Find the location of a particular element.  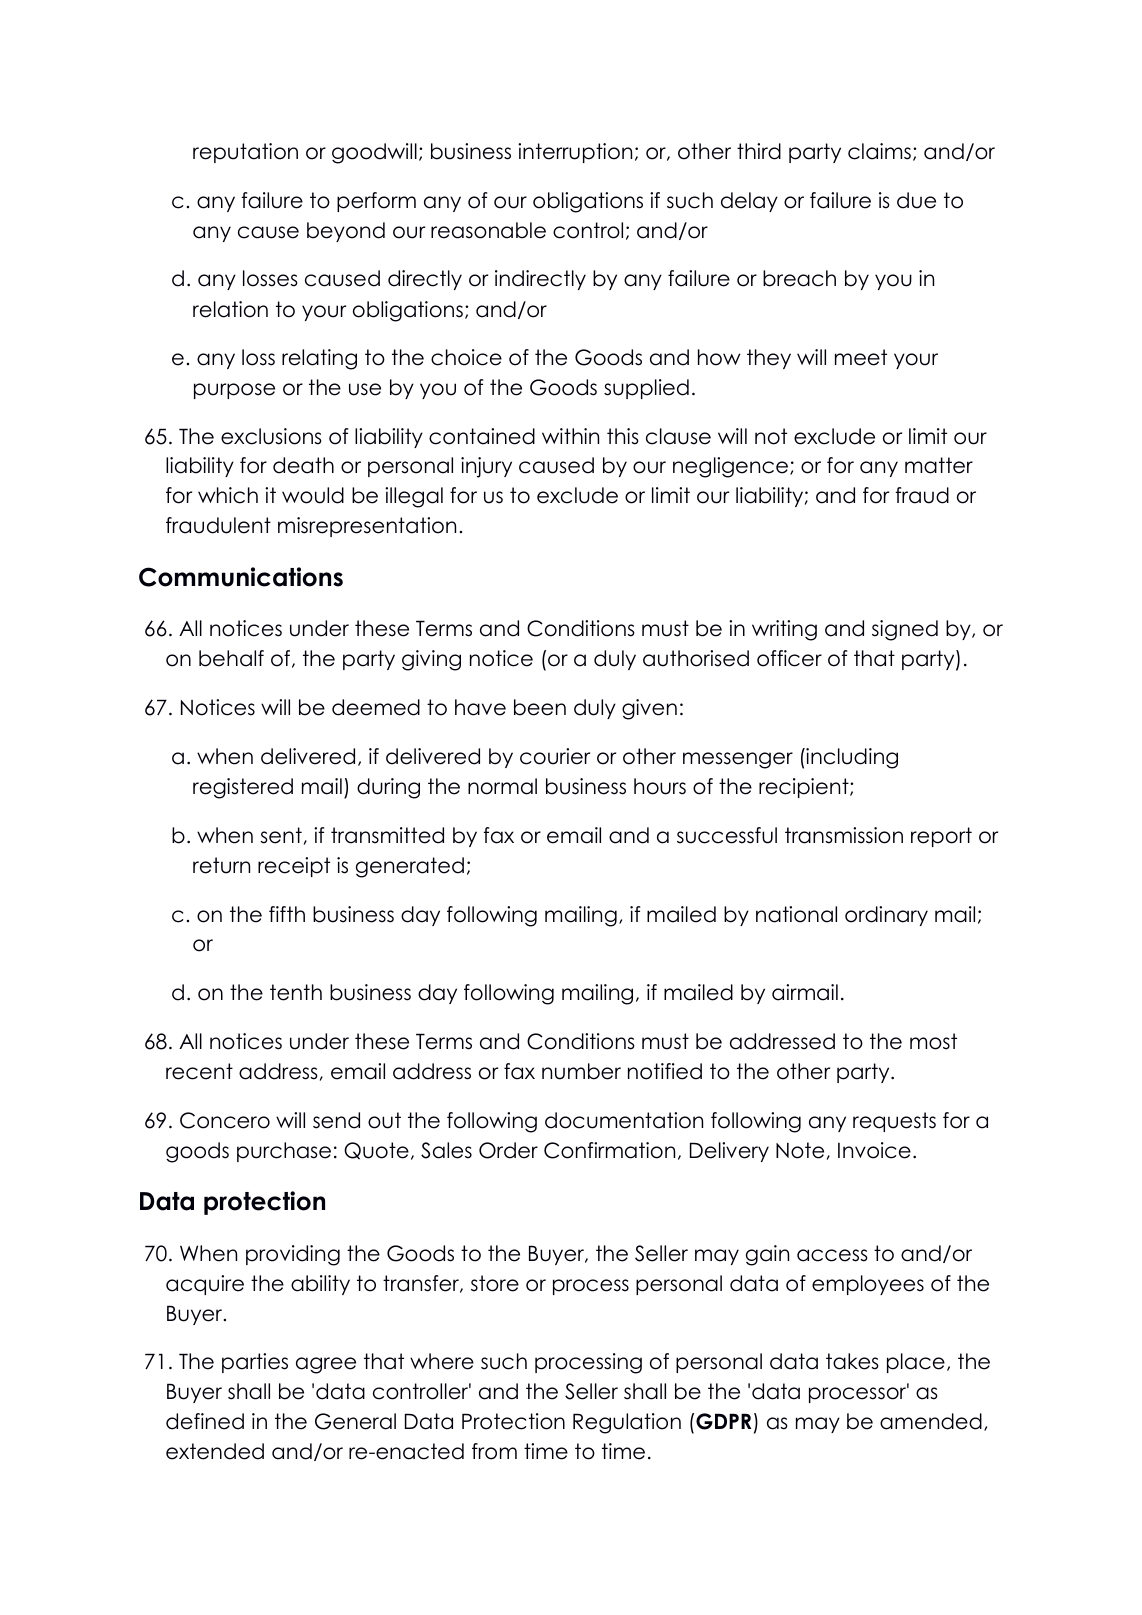

interruption is located at coordinates (575, 153).
